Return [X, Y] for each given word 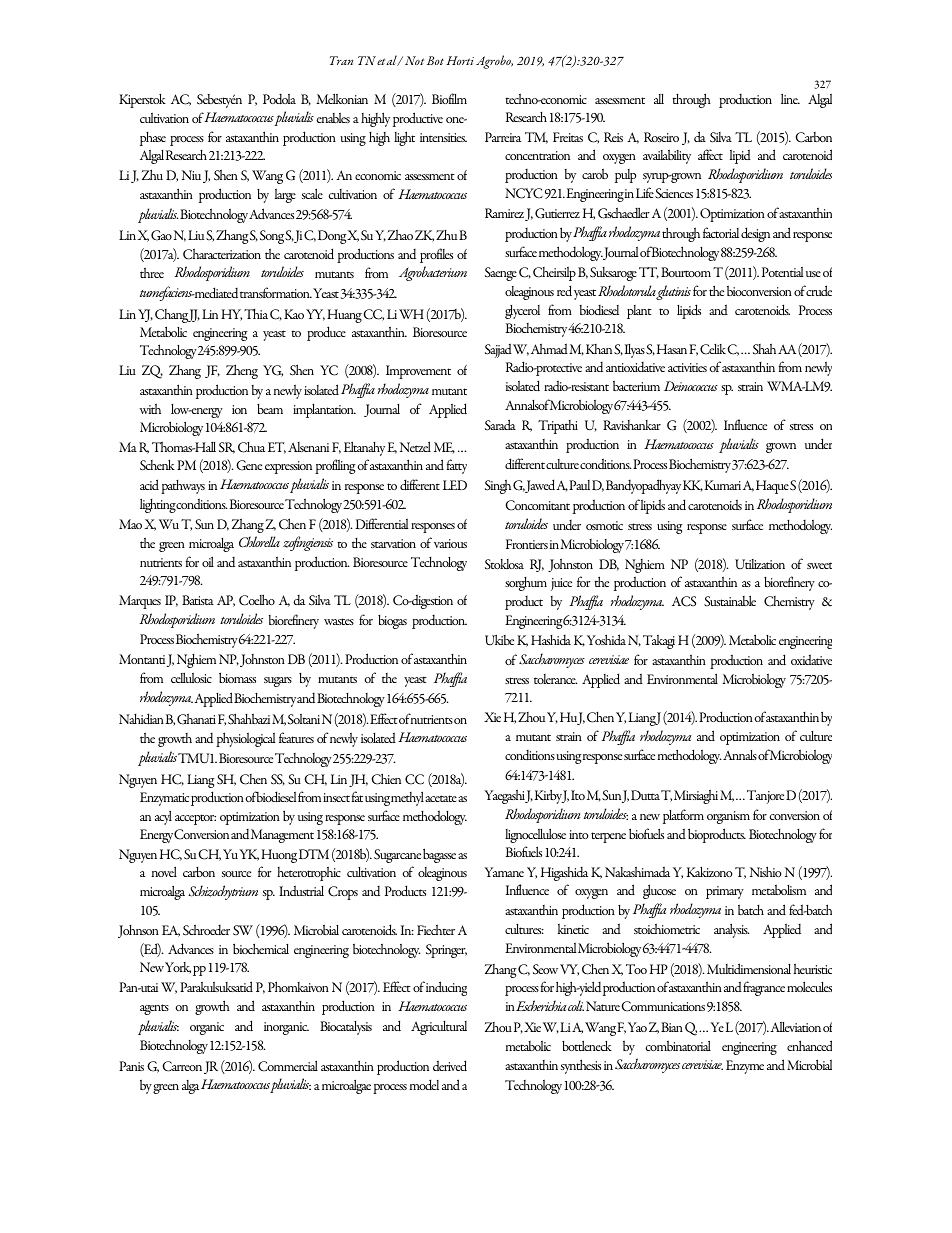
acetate [441, 798]
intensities [443, 137]
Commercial [288, 1066]
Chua [251, 447]
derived [450, 1065]
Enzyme [745, 1067]
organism [728, 817]
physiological [246, 739]
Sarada [500, 425]
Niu [191, 175]
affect [710, 154]
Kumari [723, 485]
